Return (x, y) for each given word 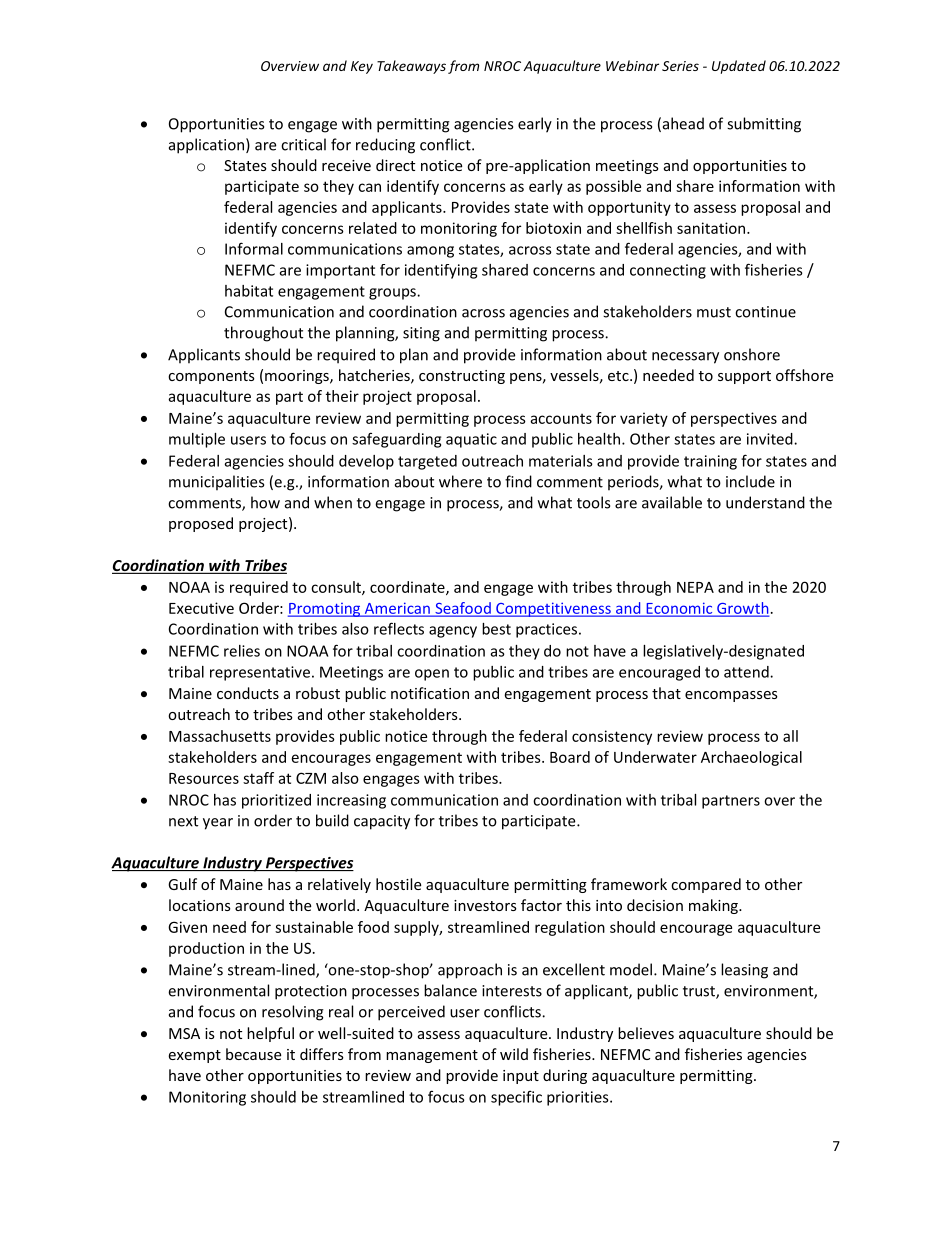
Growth (742, 609)
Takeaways (411, 67)
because (253, 1054)
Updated (739, 67)
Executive (201, 608)
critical (303, 144)
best (496, 629)
